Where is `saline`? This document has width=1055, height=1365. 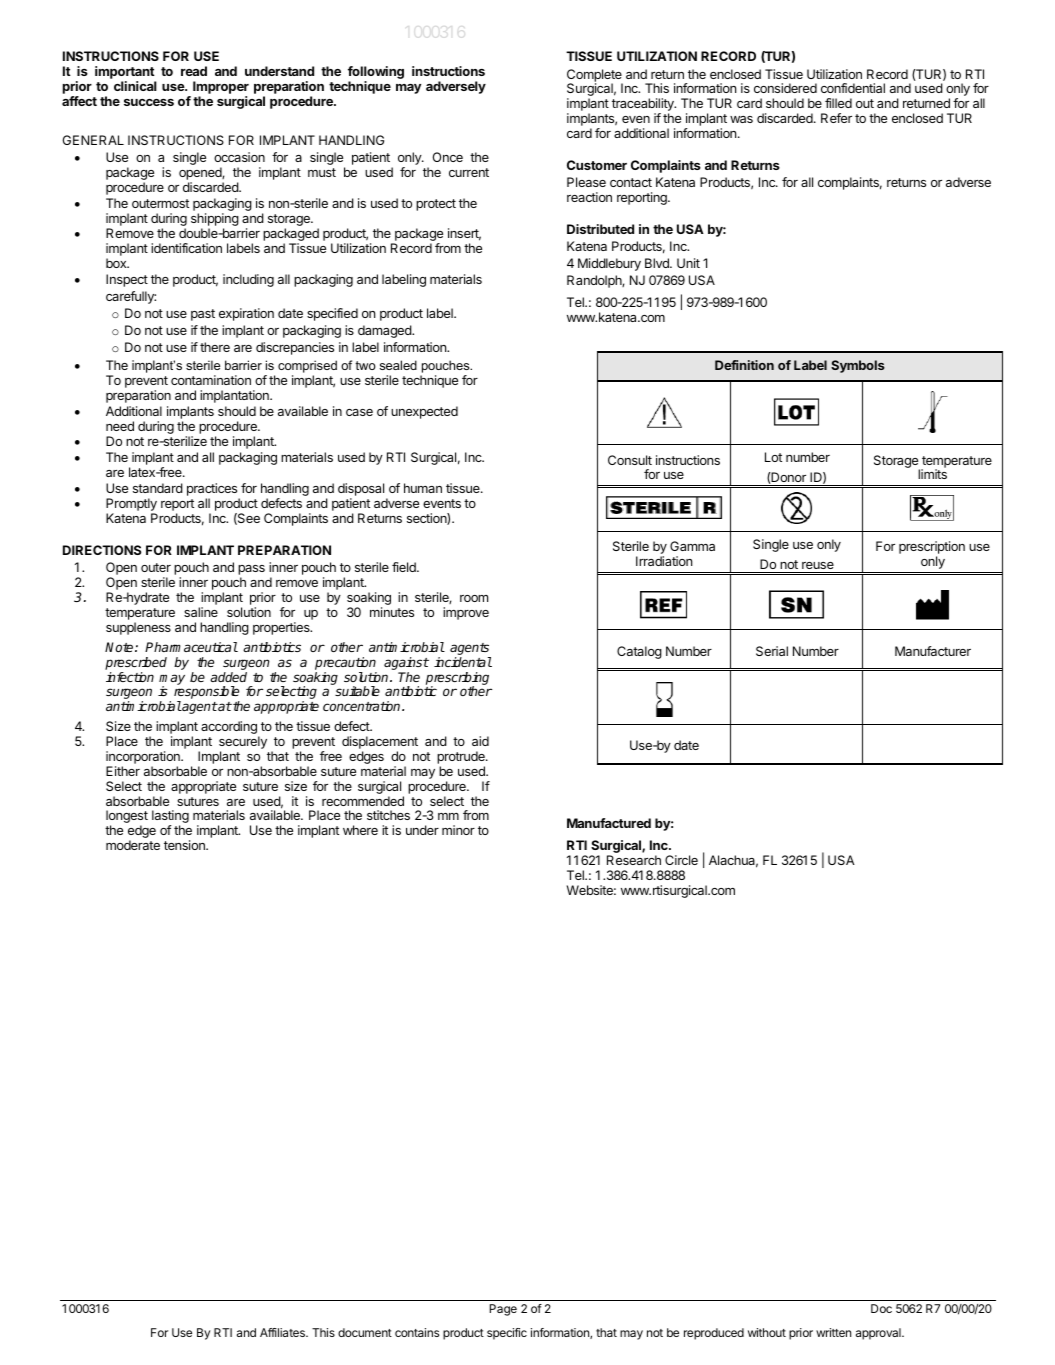 saline is located at coordinates (201, 612).
